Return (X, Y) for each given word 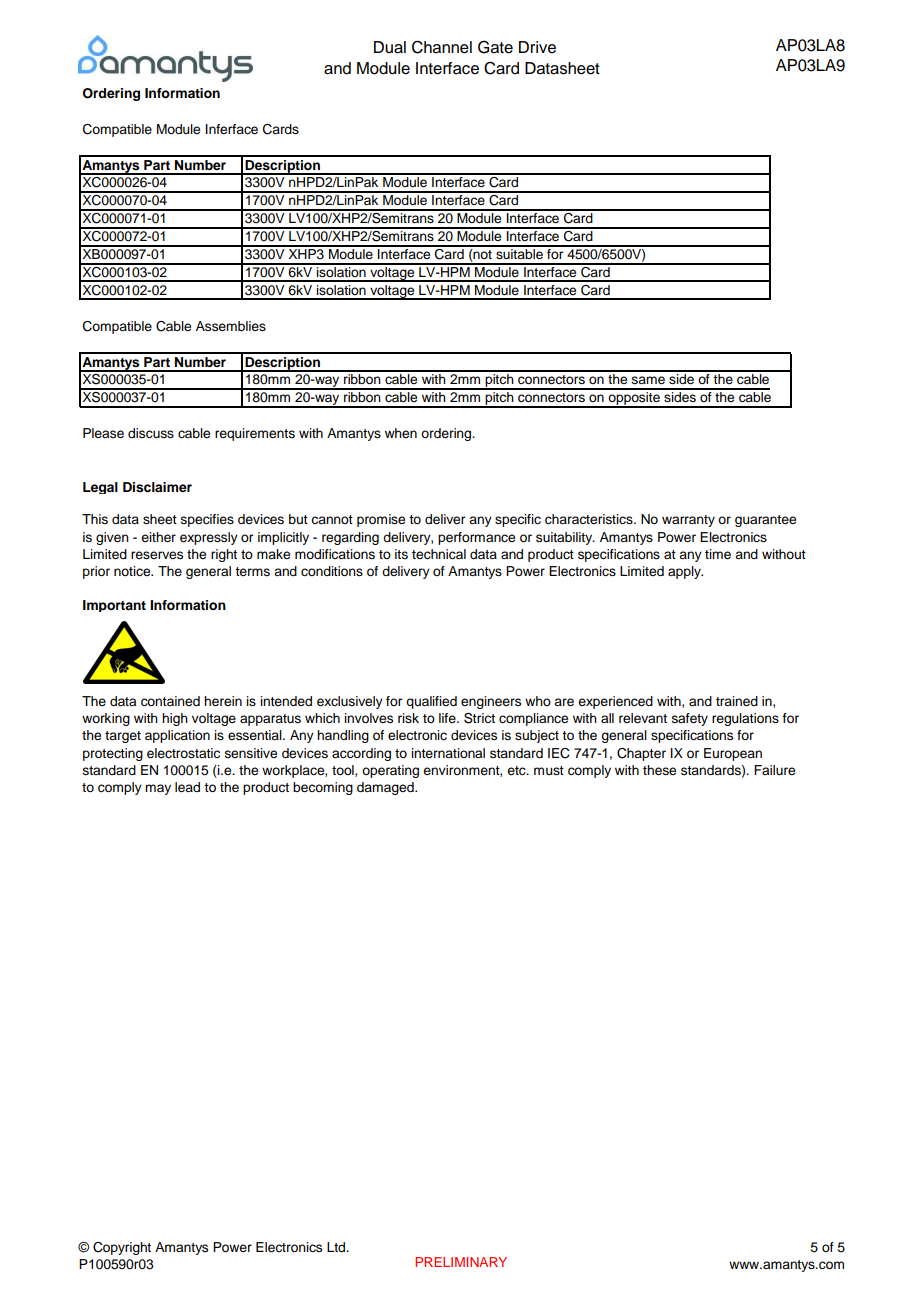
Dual (390, 47)
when (401, 433)
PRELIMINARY (461, 1262)
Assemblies (231, 326)
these (659, 770)
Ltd (337, 1247)
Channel (442, 47)
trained (737, 701)
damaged (386, 788)
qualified (431, 702)
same (648, 380)
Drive (537, 47)
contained (170, 701)
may (158, 789)
